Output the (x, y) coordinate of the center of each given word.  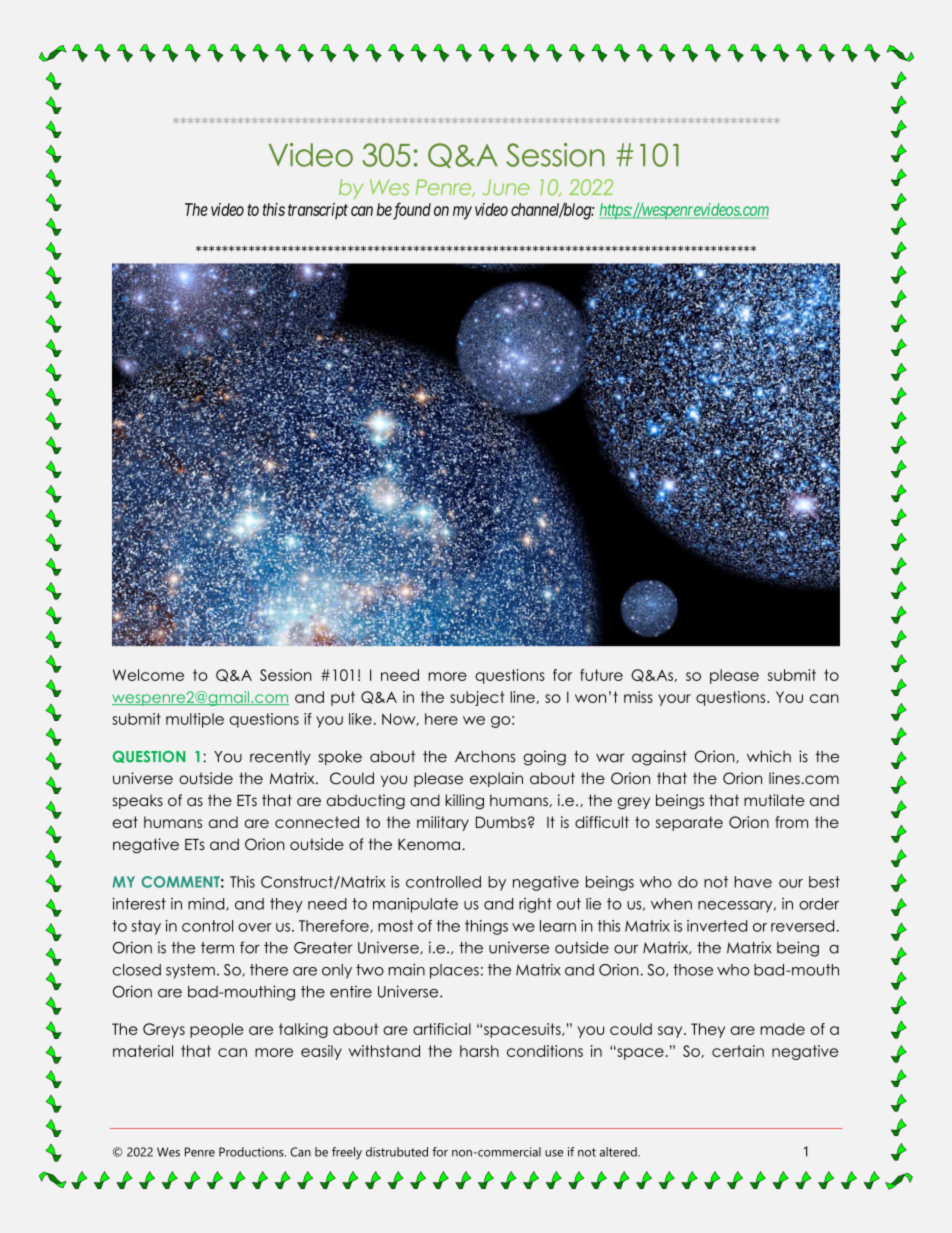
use (554, 1153)
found (411, 211)
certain (738, 1051)
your (674, 700)
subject (477, 698)
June (506, 187)
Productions (252, 1152)
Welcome (148, 675)
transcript (318, 211)
